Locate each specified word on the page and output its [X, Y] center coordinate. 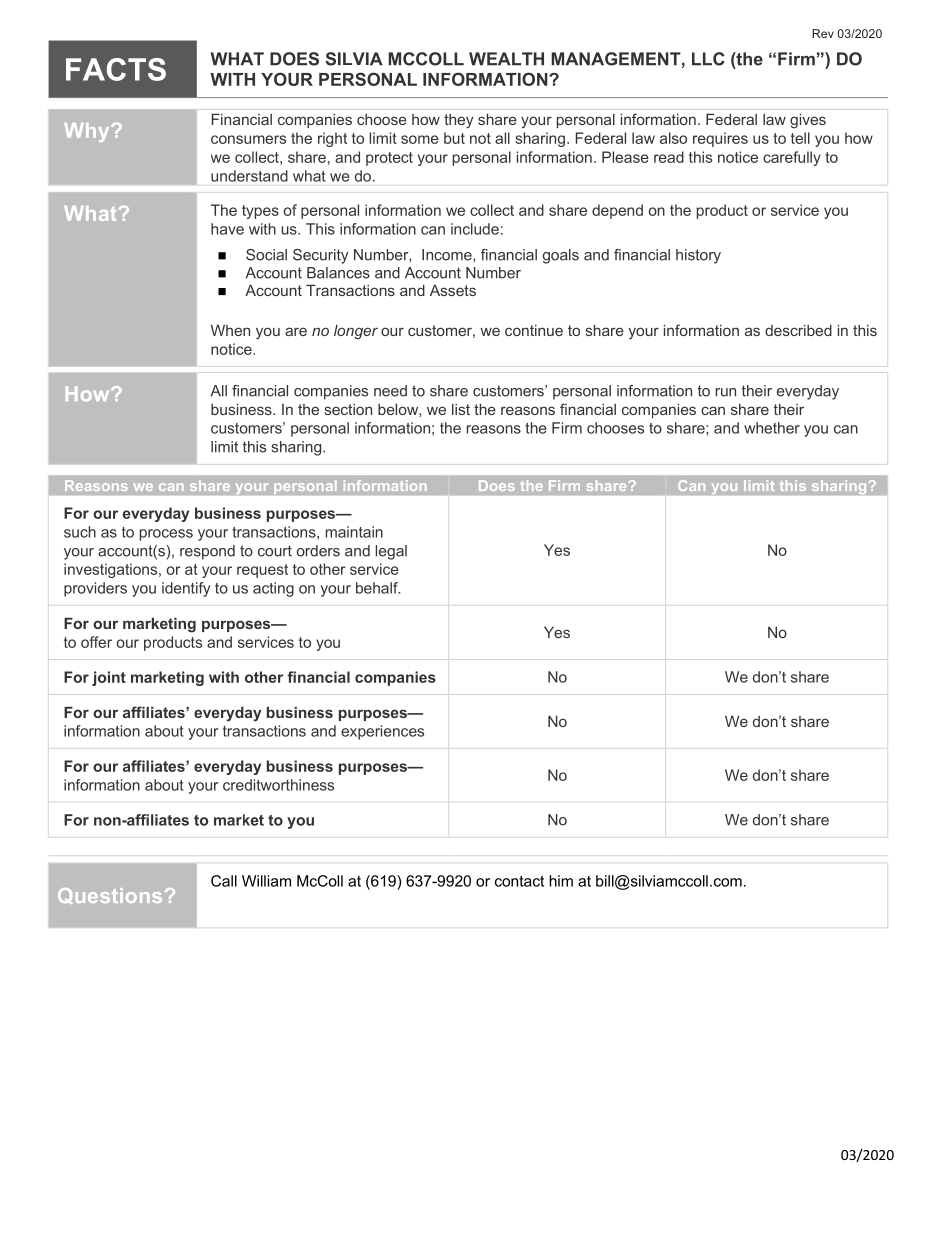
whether [772, 428]
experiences [382, 732]
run [726, 392]
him [561, 881]
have [227, 229]
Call [224, 881]
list [461, 409]
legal [391, 552]
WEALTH [506, 59]
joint [109, 678]
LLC [708, 59]
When [230, 330]
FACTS [116, 69]
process [166, 535]
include [475, 229]
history [698, 256]
